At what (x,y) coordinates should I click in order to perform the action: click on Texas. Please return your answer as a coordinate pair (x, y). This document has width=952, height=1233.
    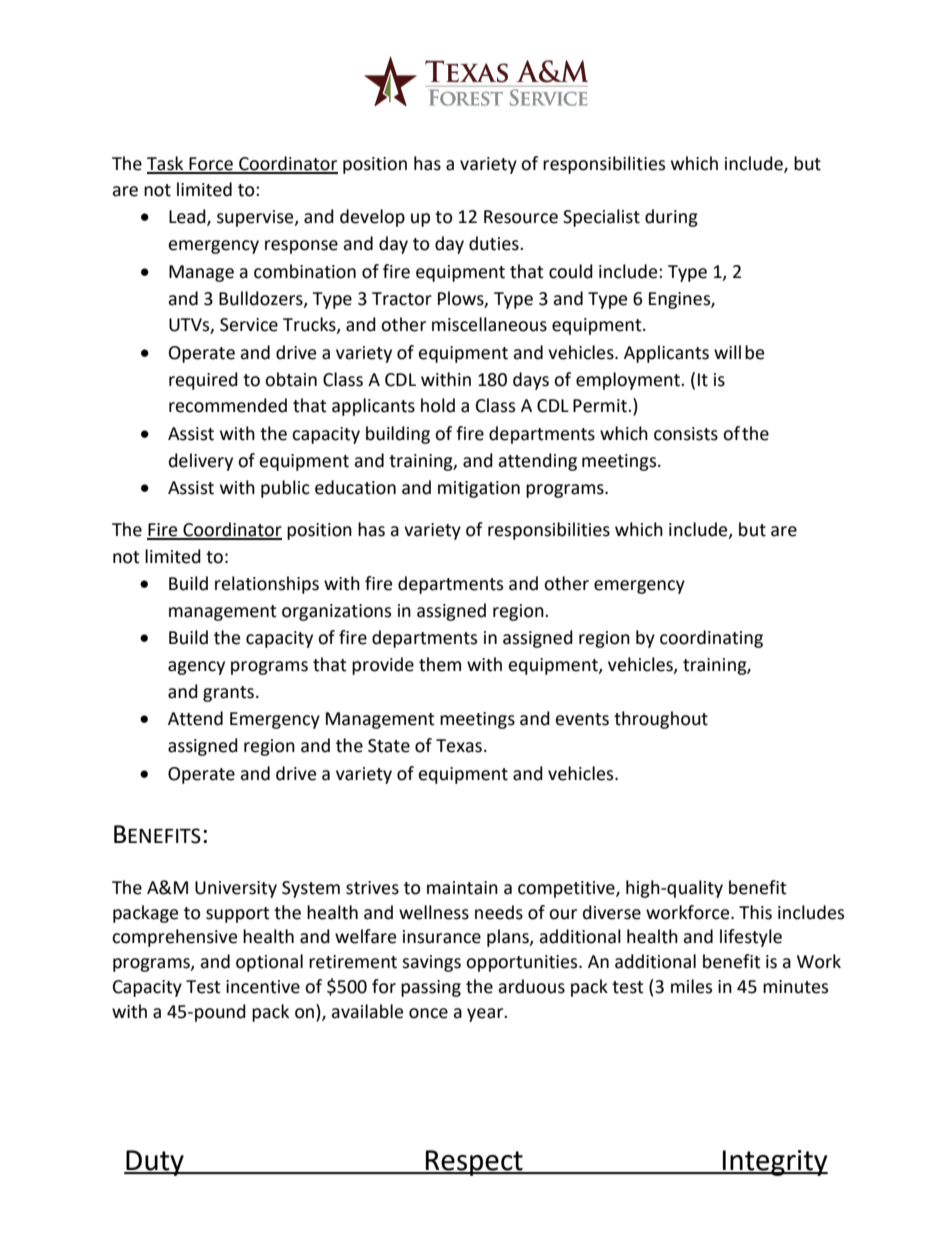
    Looking at the image, I should click on (459, 746).
